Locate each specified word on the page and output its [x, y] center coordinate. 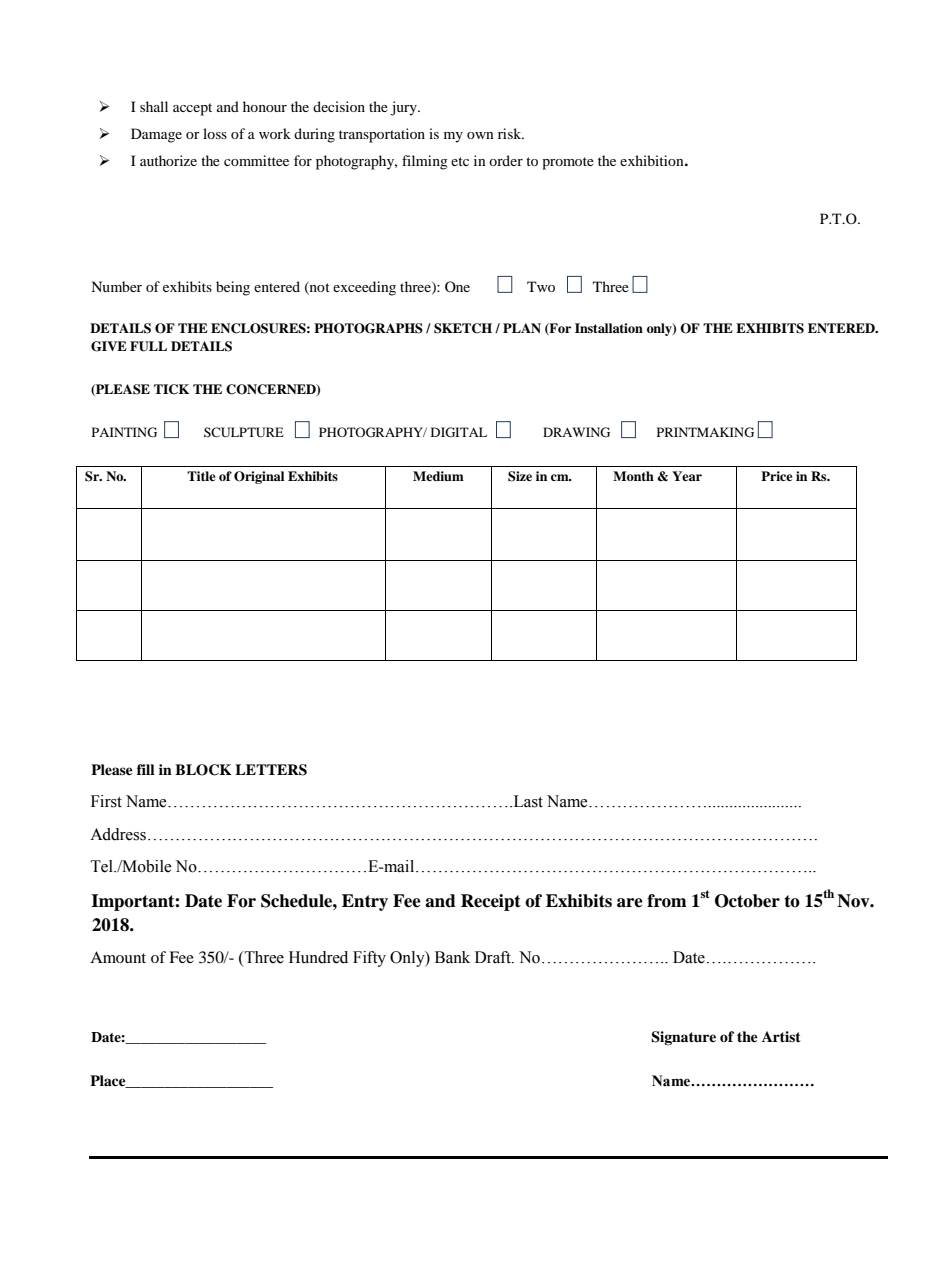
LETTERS [271, 770]
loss [215, 133]
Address [118, 834]
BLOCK [203, 770]
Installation [609, 328]
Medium [438, 476]
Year [687, 476]
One [457, 286]
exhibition [653, 160]
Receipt [491, 902]
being [233, 288]
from [667, 901]
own [480, 135]
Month [633, 476]
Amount [118, 957]
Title [201, 476]
